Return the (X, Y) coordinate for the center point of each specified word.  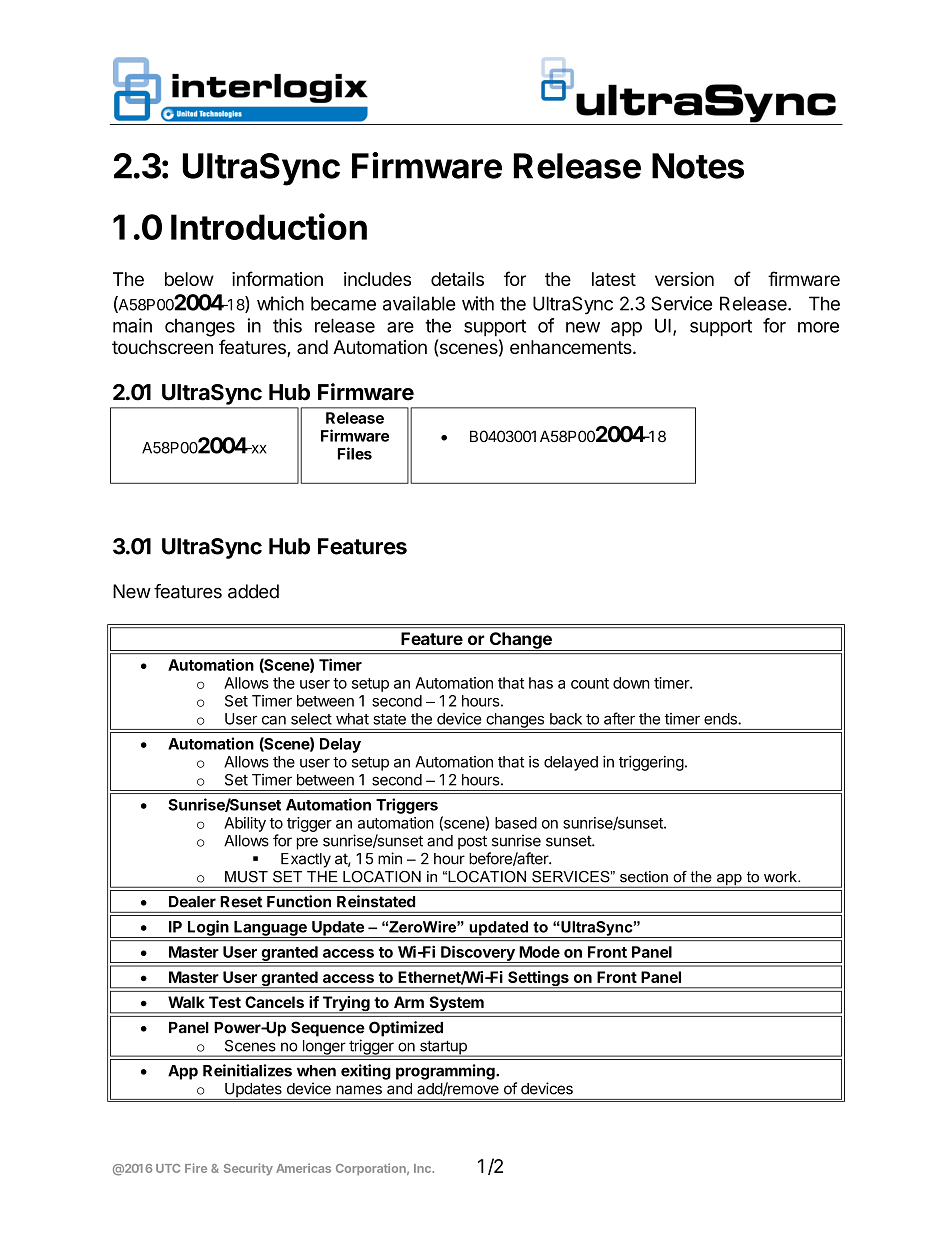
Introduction (269, 226)
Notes (698, 166)
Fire (196, 1168)
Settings (538, 980)
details (457, 279)
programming (446, 1072)
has (541, 683)
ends (721, 719)
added (253, 591)
